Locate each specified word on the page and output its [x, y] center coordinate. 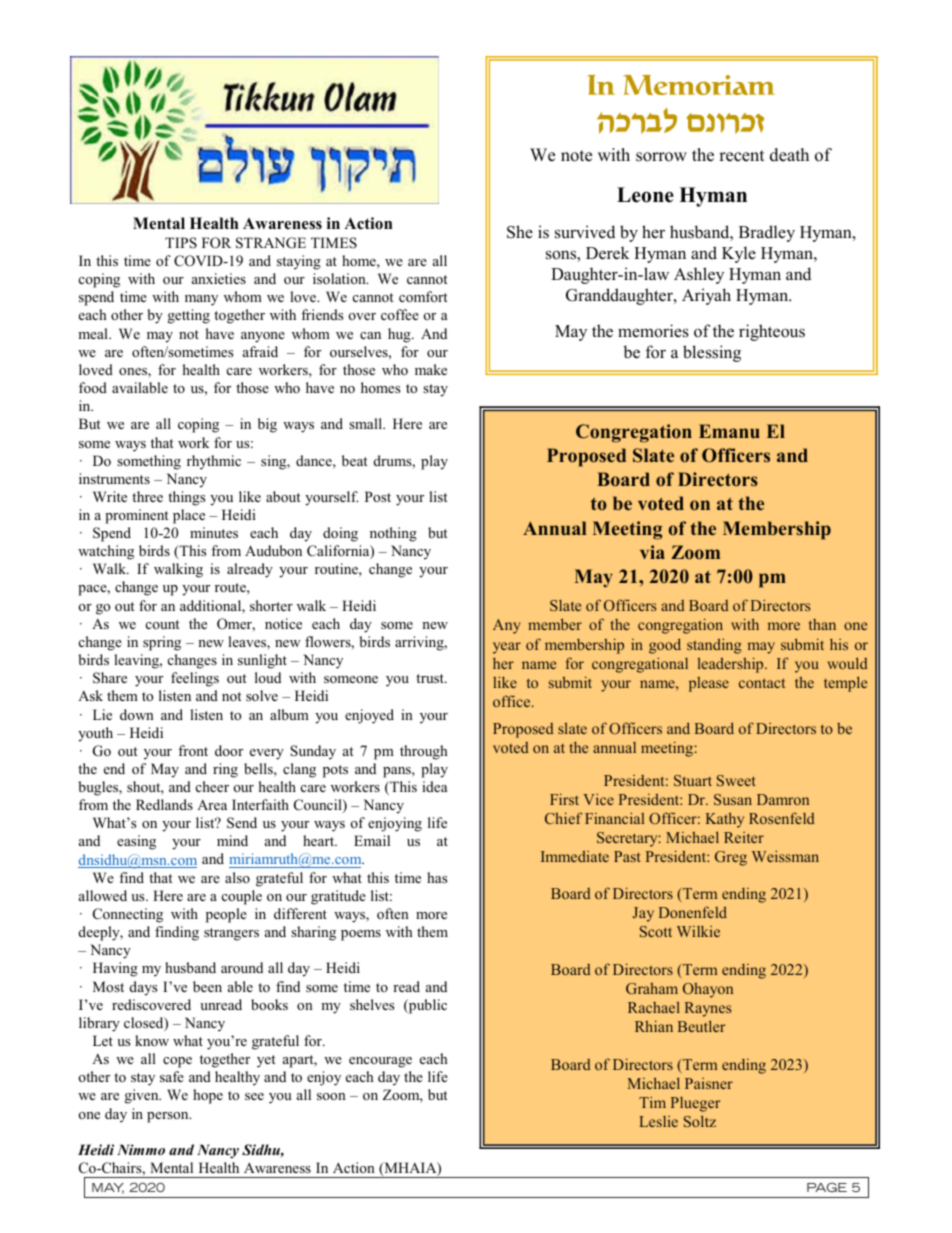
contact [762, 683]
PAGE [827, 1187]
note [576, 156]
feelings [195, 679]
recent [741, 156]
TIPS [181, 242]
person [169, 1117]
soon [331, 1096]
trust [431, 678]
